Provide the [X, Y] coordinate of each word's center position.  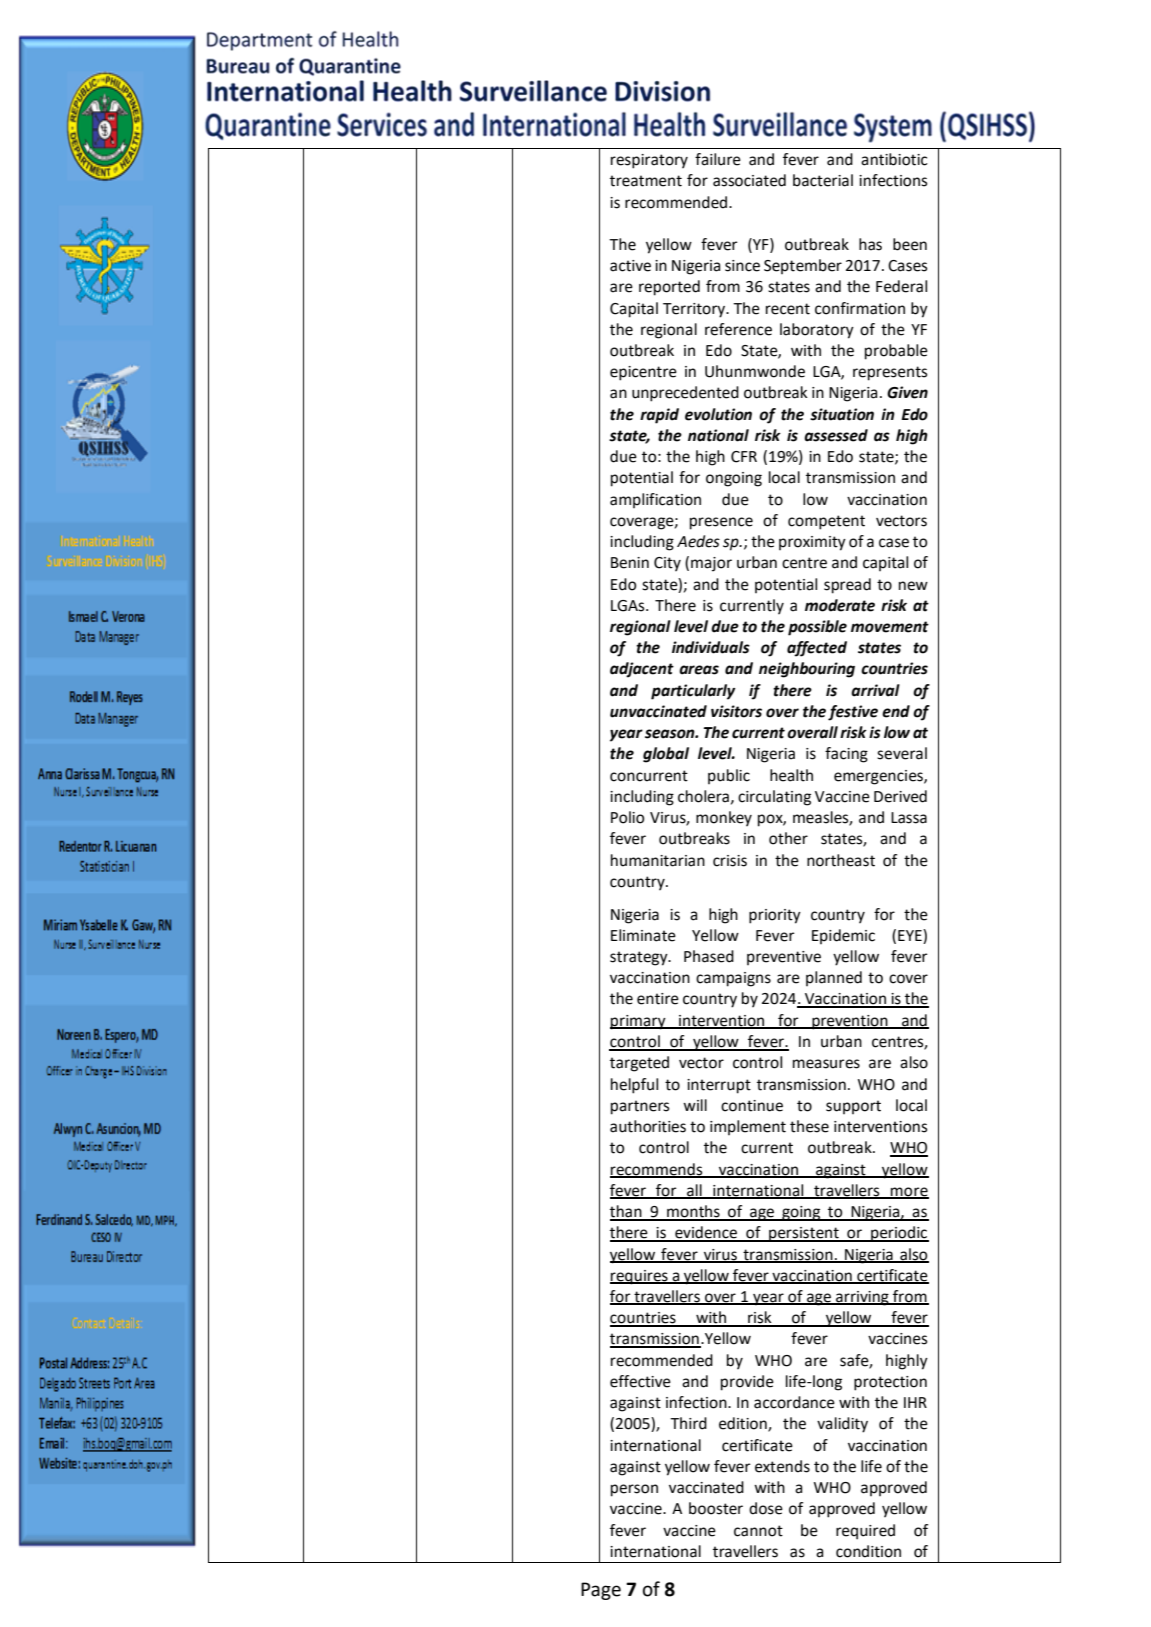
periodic [899, 1234]
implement [748, 1127]
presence [721, 523]
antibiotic [894, 159]
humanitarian [658, 860]
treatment [646, 181]
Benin [630, 563]
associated [749, 180]
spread [847, 586]
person [634, 1490]
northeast [841, 860]
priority [775, 916]
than [627, 1212]
